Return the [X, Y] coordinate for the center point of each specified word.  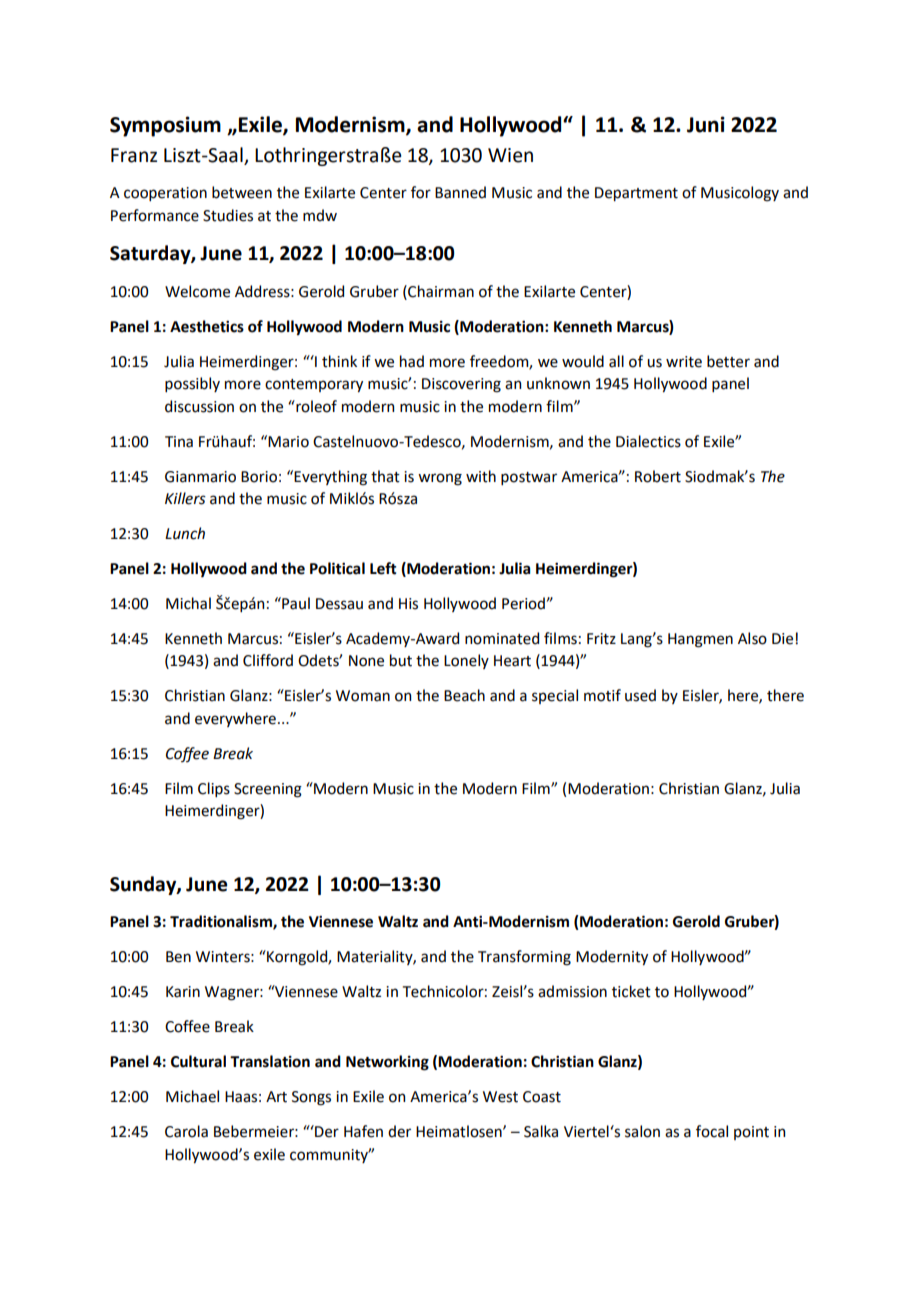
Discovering [461, 385]
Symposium [165, 126]
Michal [188, 603]
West [500, 1097]
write [684, 362]
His [408, 604]
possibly [192, 384]
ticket [631, 991]
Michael [192, 1096]
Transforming [524, 958]
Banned [460, 192]
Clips [214, 789]
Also [752, 638]
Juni [706, 124]
